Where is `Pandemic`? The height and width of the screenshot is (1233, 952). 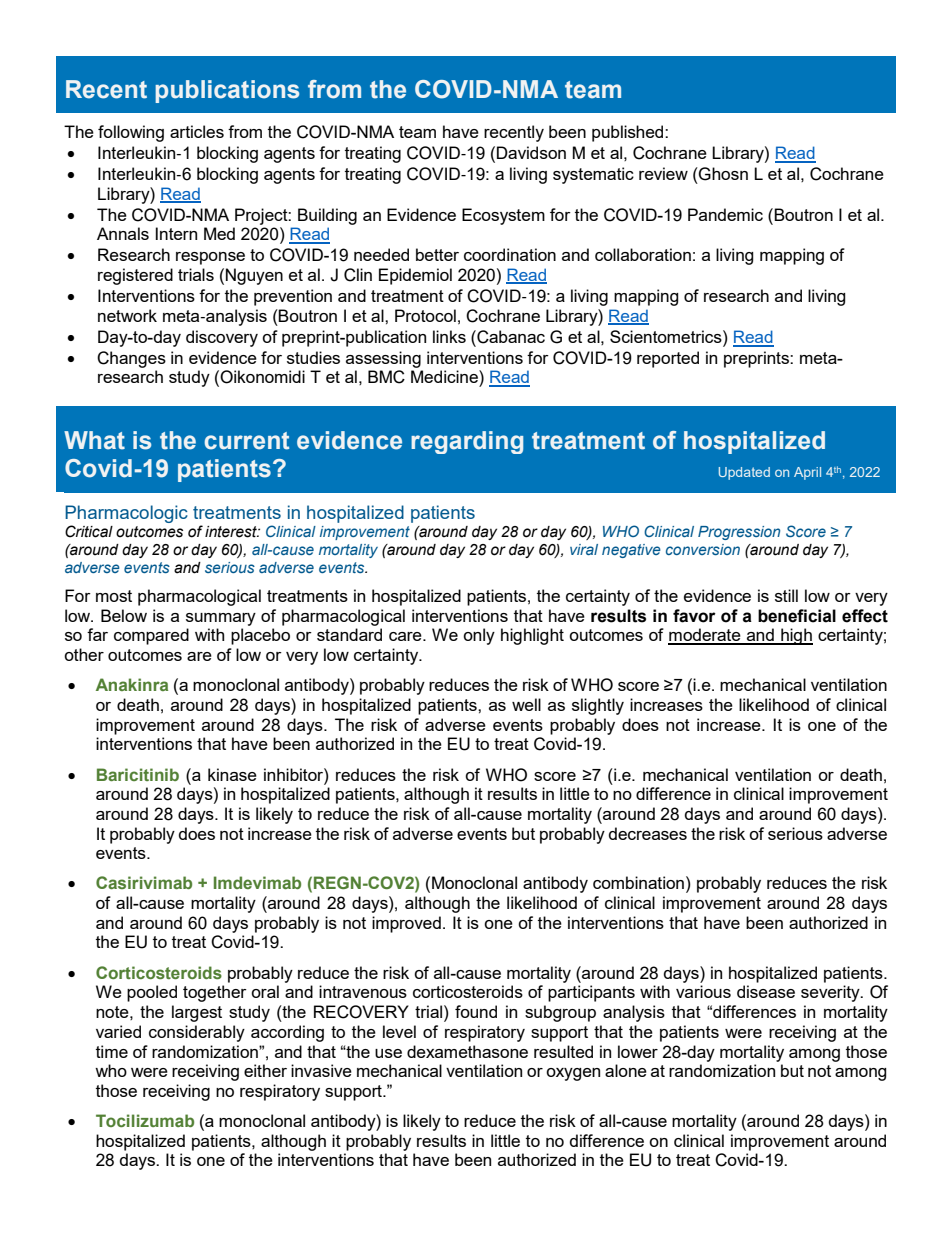
Pandemic is located at coordinates (725, 214).
